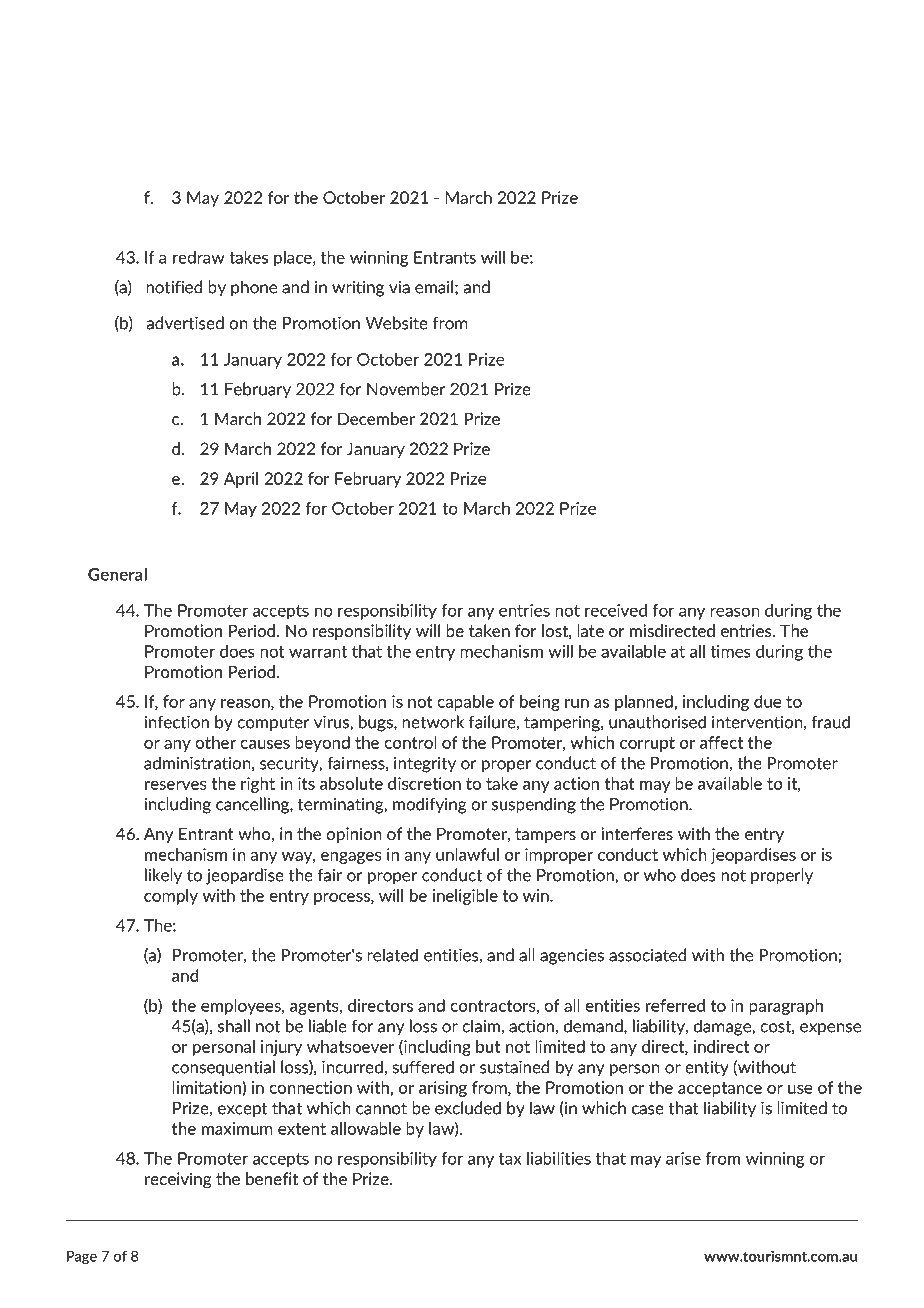  Describe the element at coordinates (465, 897) in the screenshot. I see `ineligible` at that location.
